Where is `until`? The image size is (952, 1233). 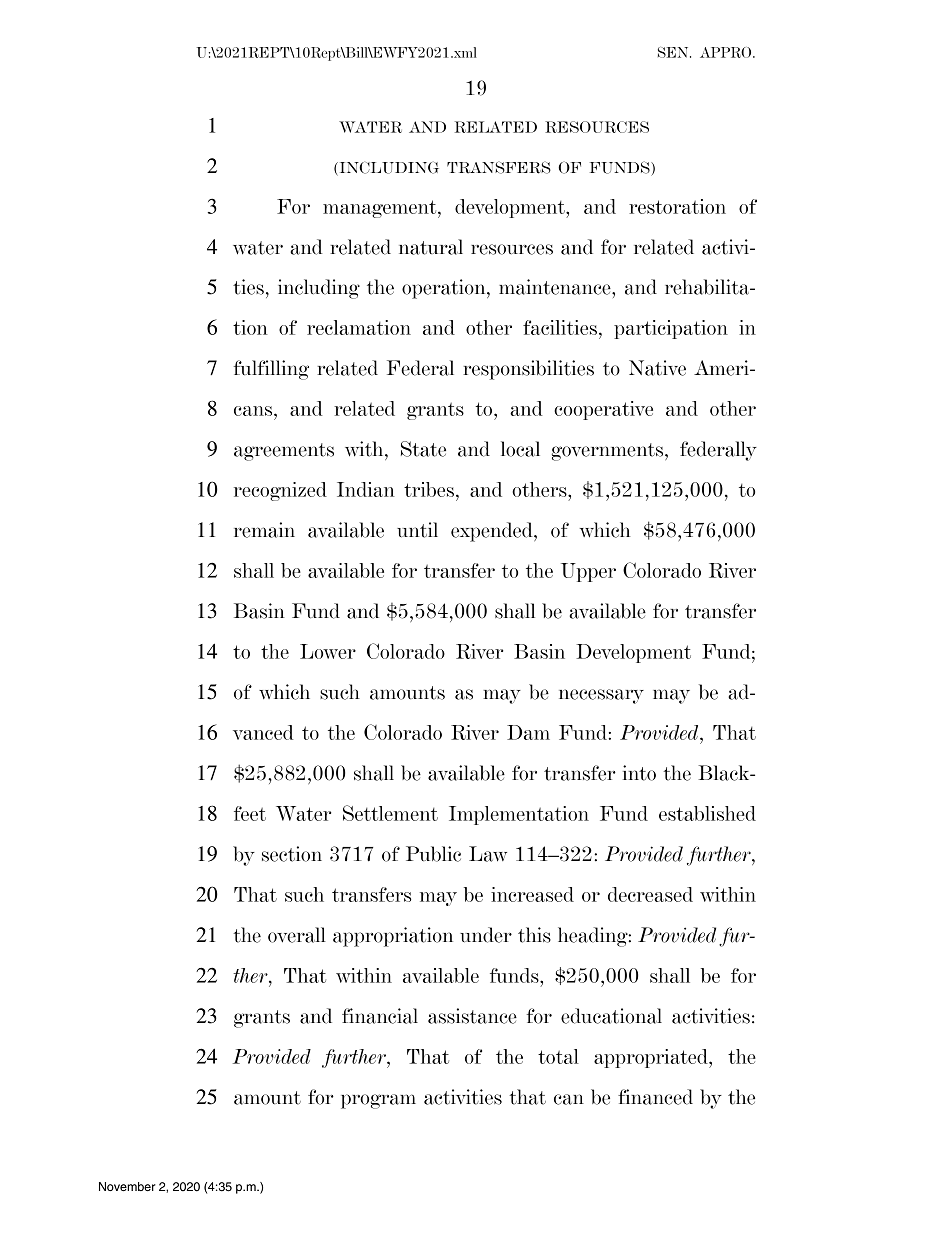
until is located at coordinates (417, 530).
